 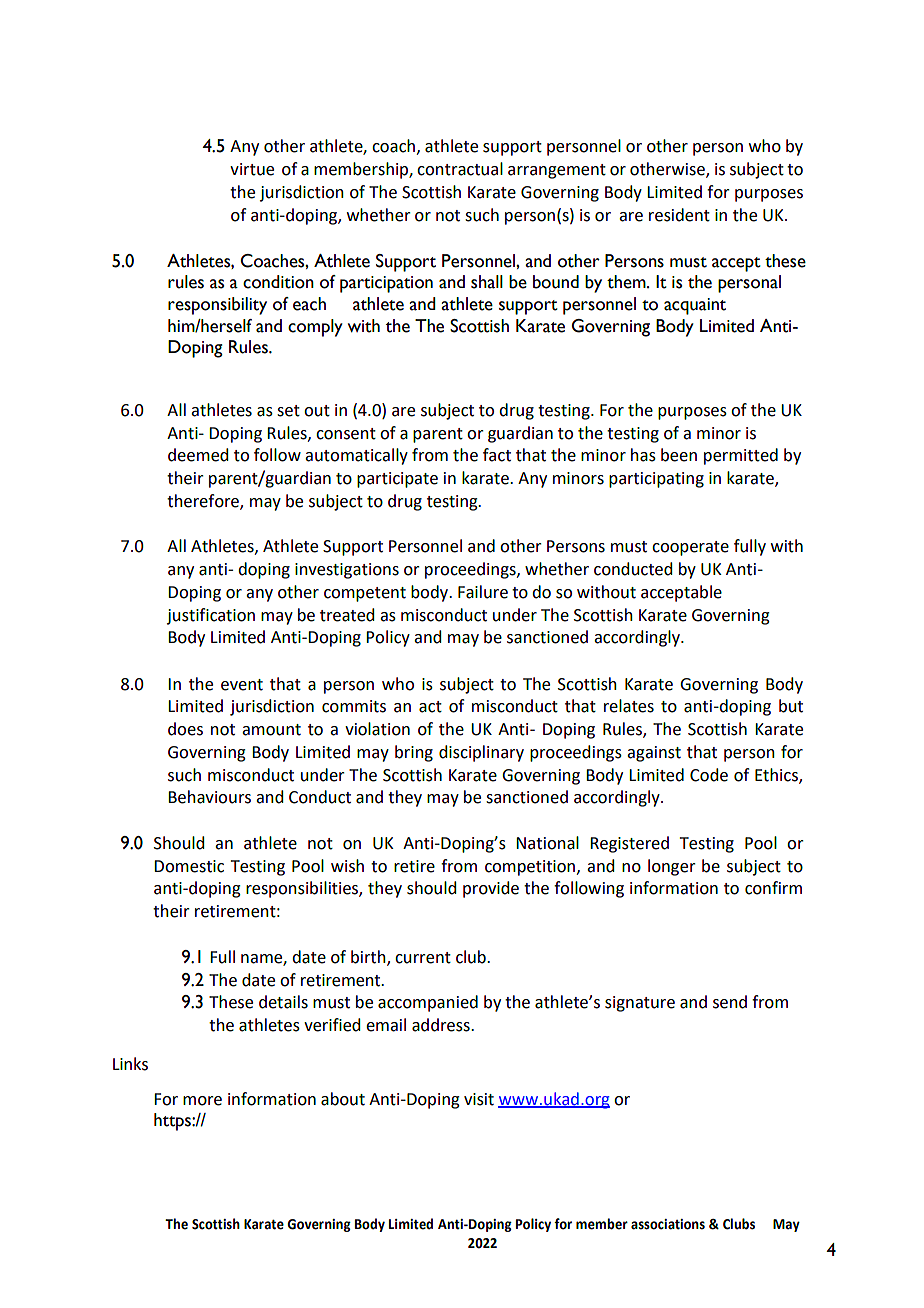 I want to click on cooperate, so click(x=690, y=548).
